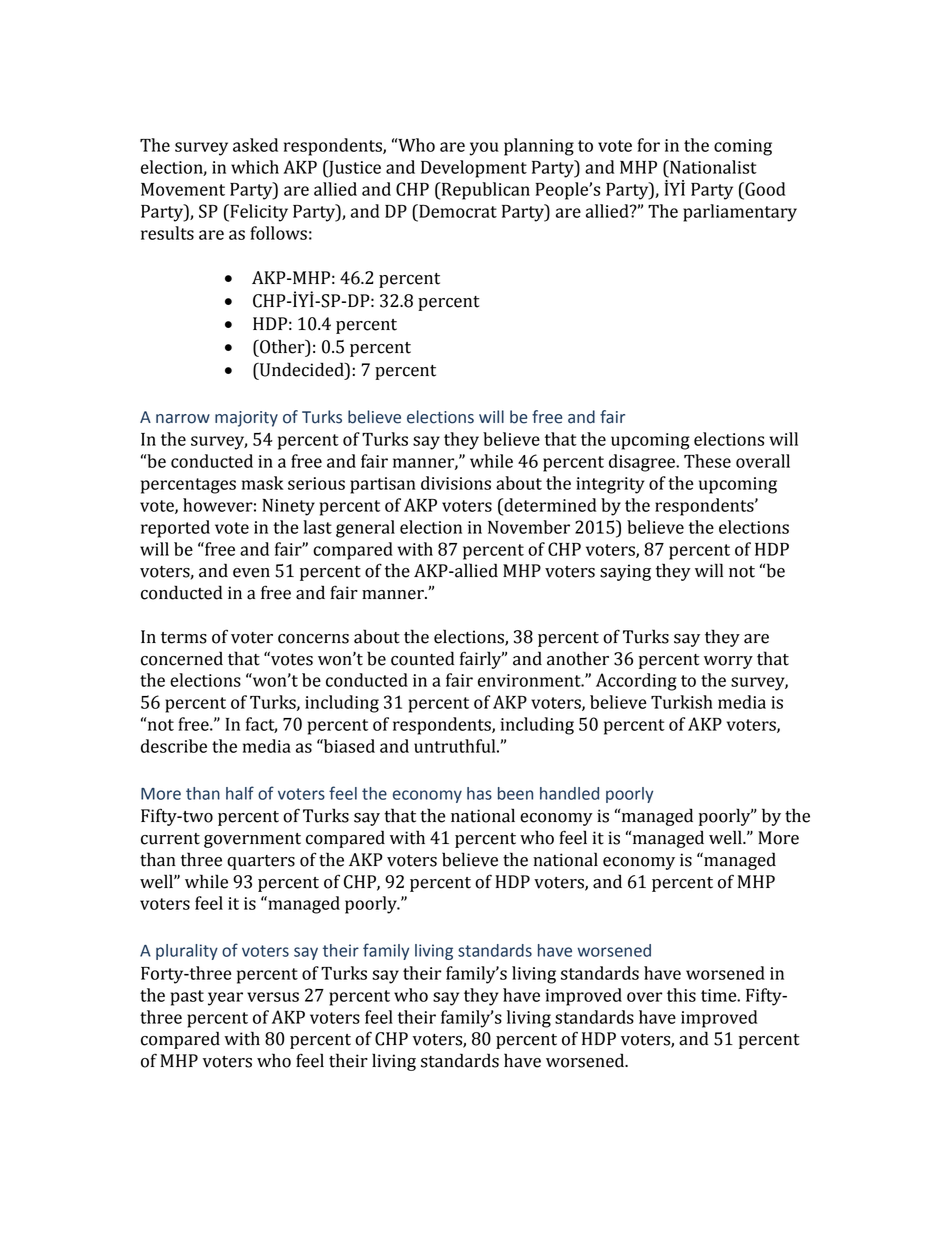 Image resolution: width=952 pixels, height=1233 pixels. Describe the element at coordinates (681, 995) in the image. I see `this` at that location.
